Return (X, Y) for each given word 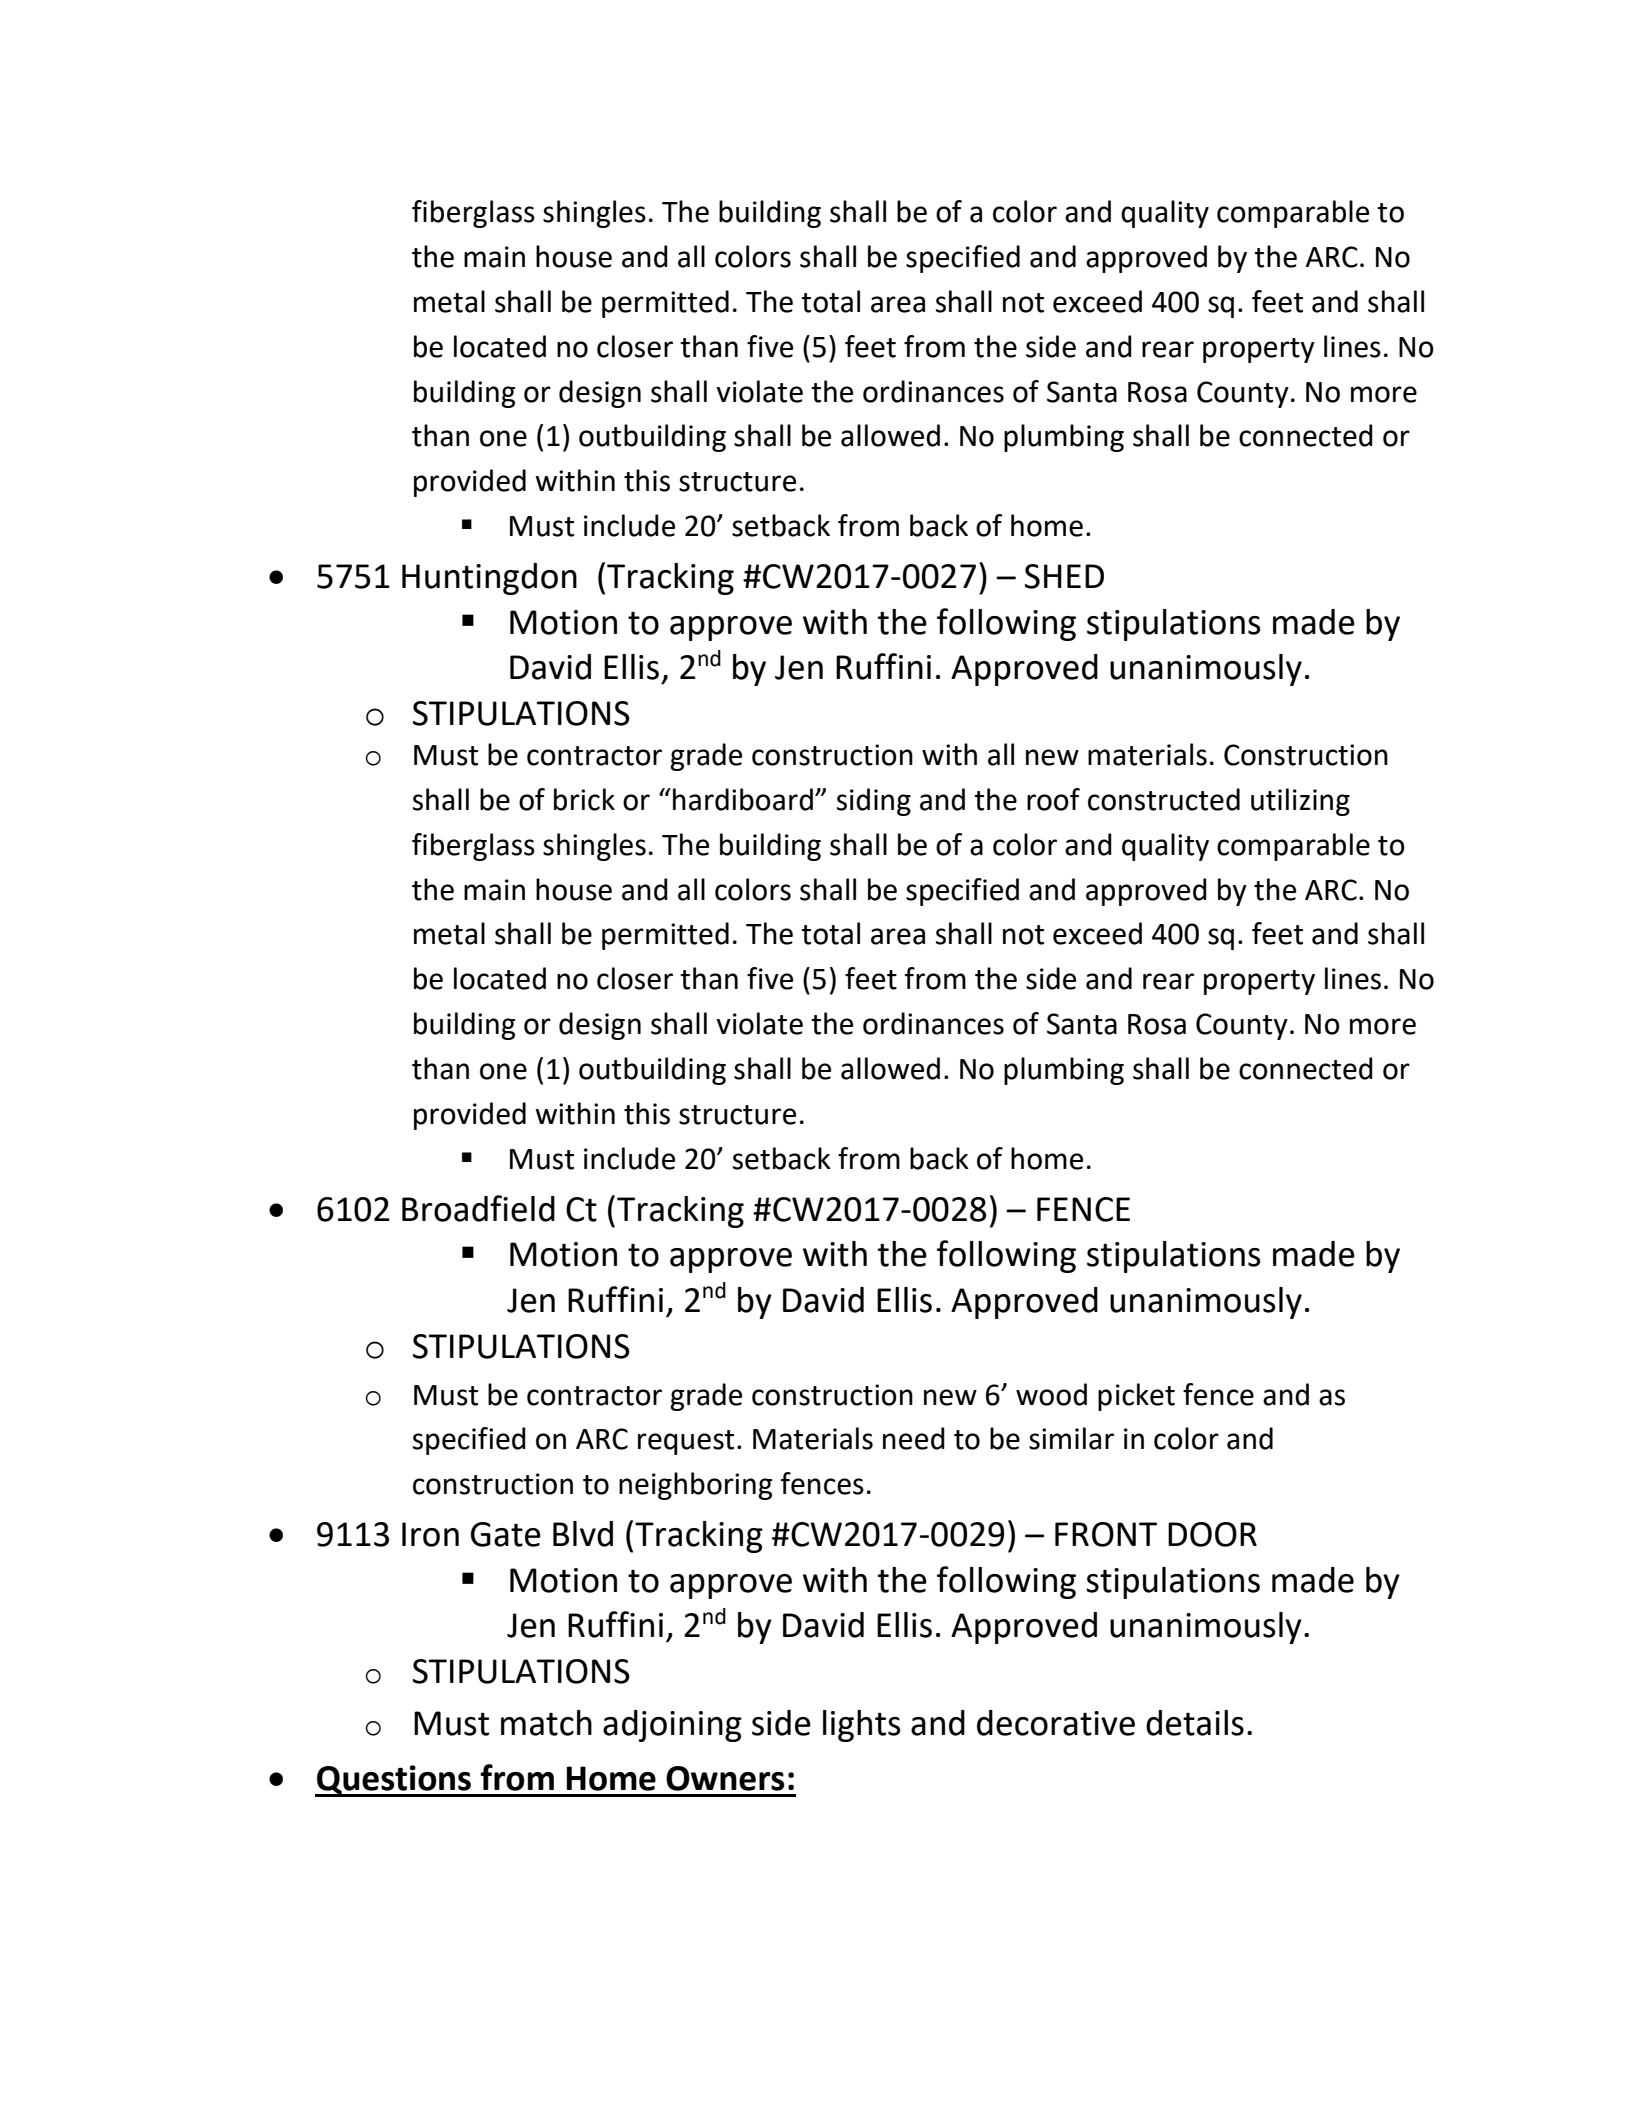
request (686, 1442)
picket (1136, 1397)
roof (1053, 799)
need (914, 1438)
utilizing (1300, 802)
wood (1051, 1394)
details (1195, 1723)
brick (584, 799)
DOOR (1212, 1534)
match (546, 1723)
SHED (1064, 576)
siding (874, 802)
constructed (1164, 799)
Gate (506, 1534)
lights (862, 1726)
